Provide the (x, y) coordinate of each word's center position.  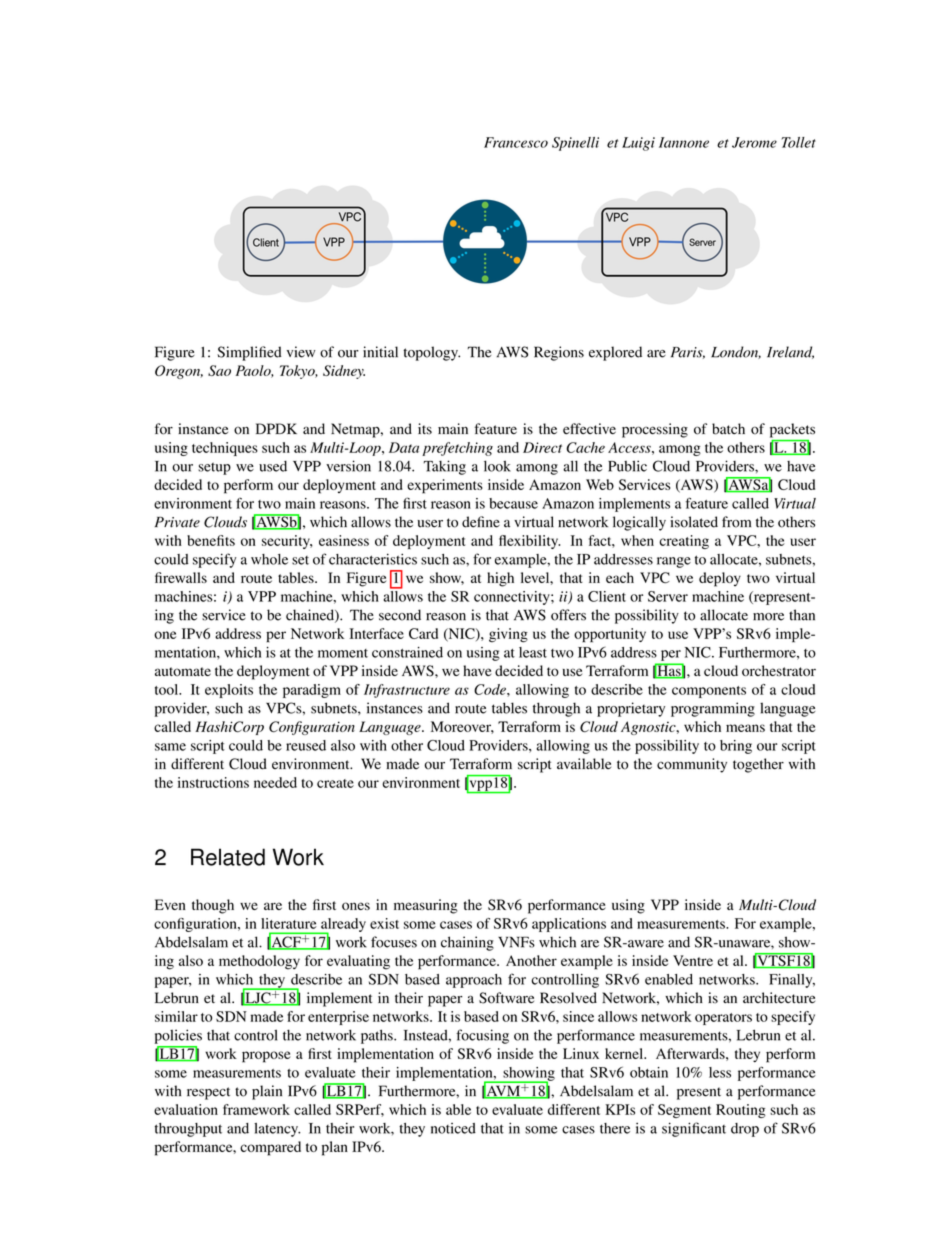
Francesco (516, 142)
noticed (453, 1128)
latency (277, 1130)
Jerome (754, 142)
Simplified (249, 353)
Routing (741, 1111)
